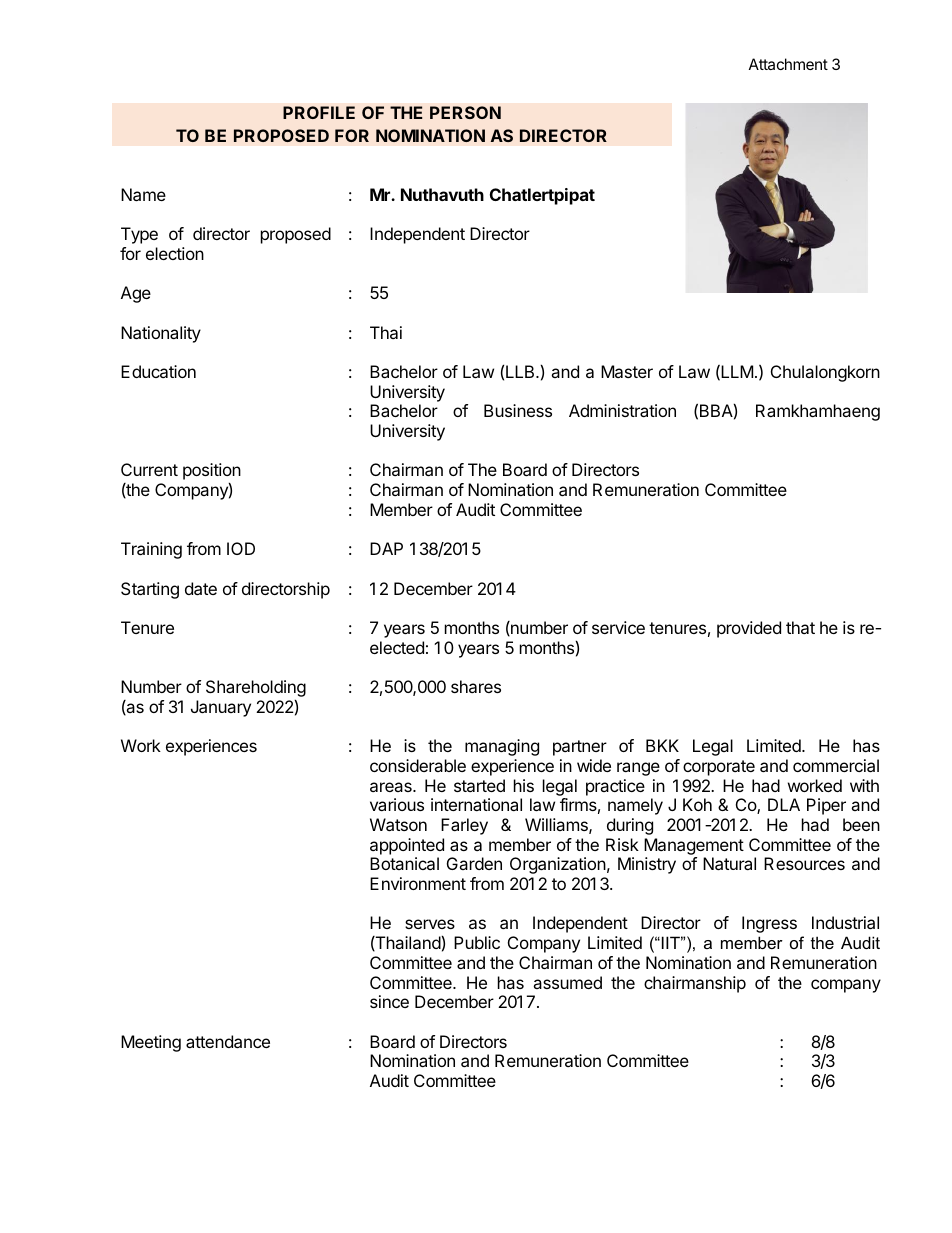 The image size is (952, 1233). What do you see at coordinates (319, 112) in the screenshot?
I see `PROFILE` at bounding box center [319, 112].
